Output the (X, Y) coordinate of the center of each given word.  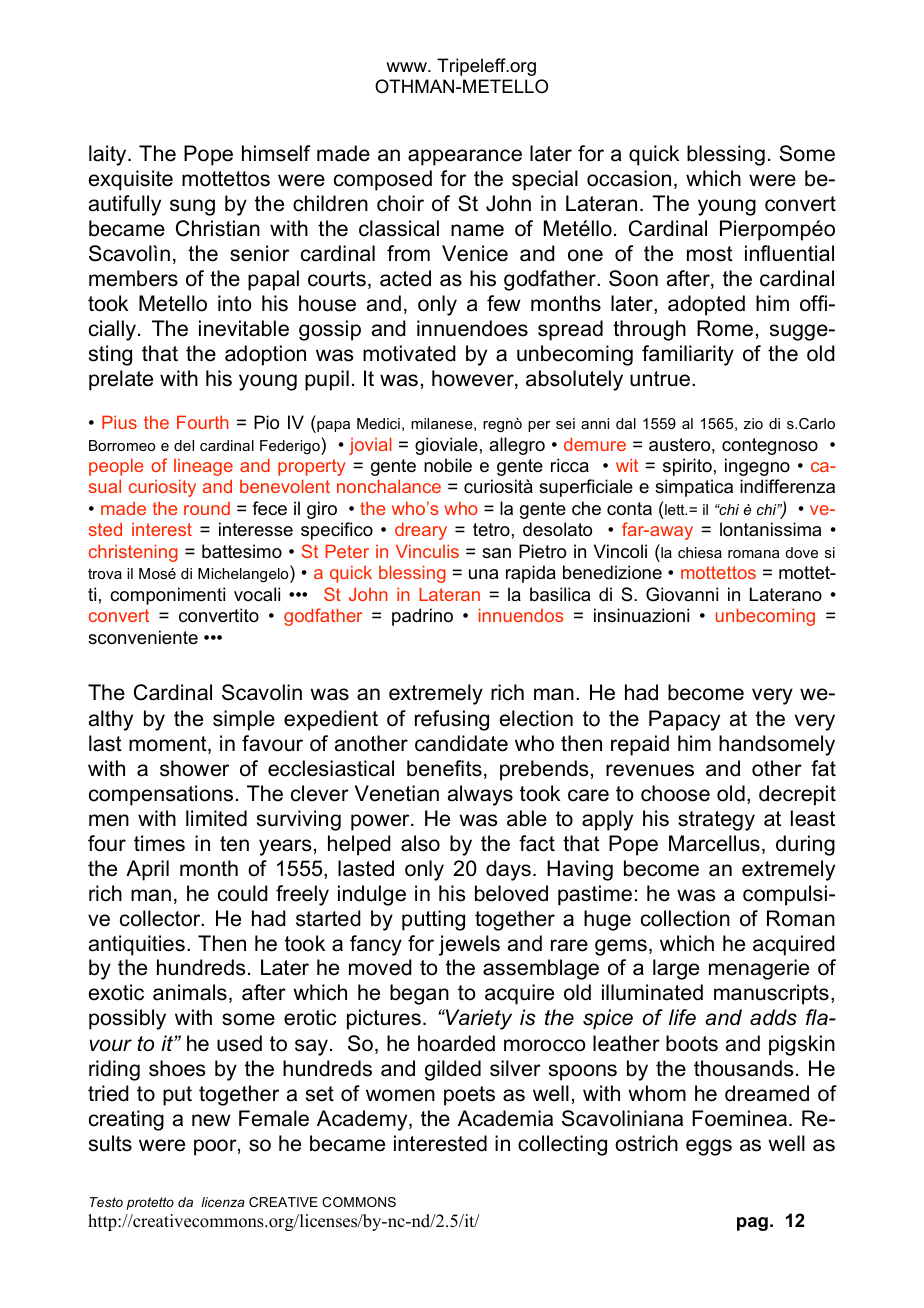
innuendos (521, 615)
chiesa (700, 552)
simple (244, 720)
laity (109, 155)
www (407, 67)
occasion (629, 178)
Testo (106, 1202)
